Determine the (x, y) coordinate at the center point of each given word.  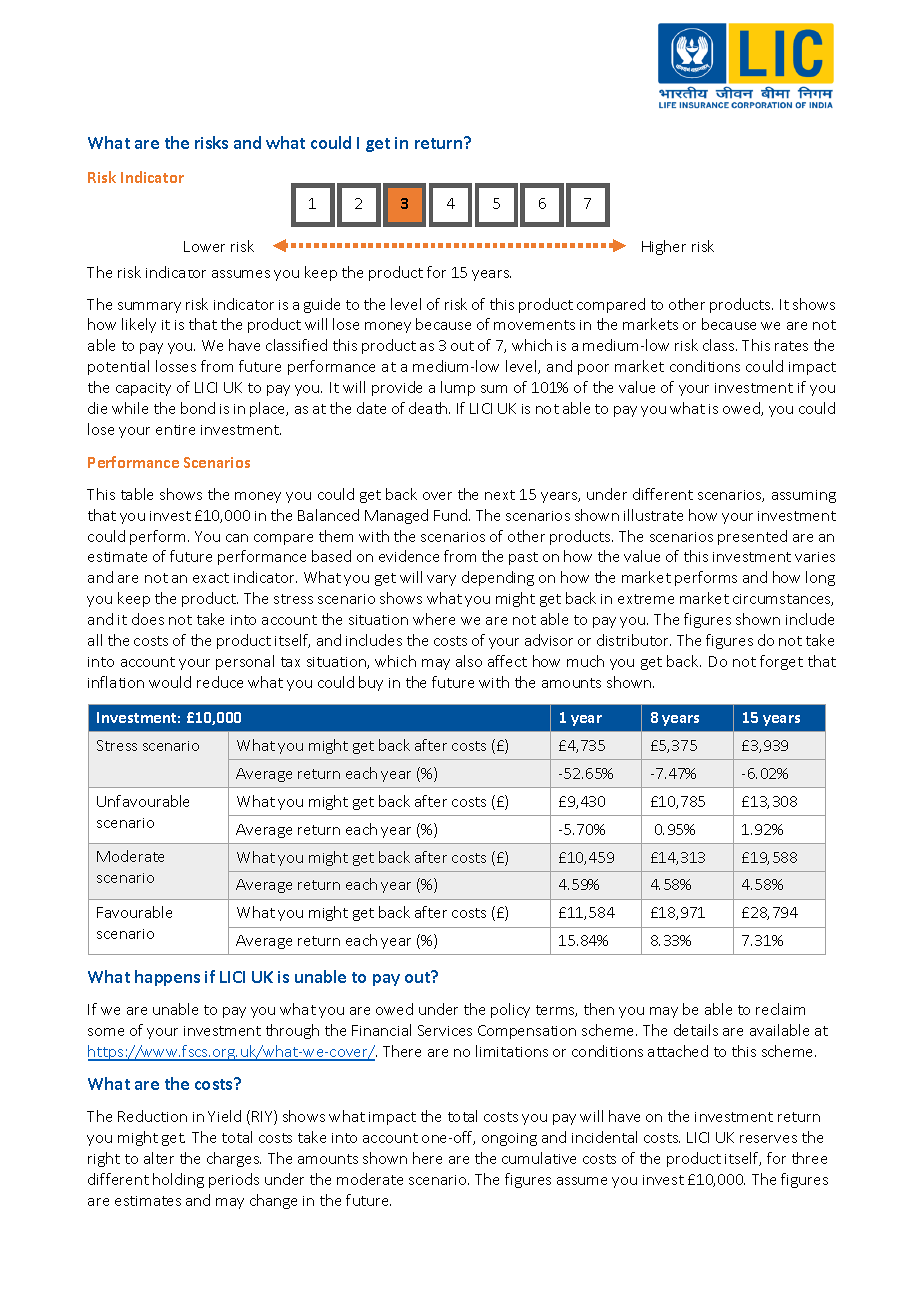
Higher (664, 247)
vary (441, 580)
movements (534, 325)
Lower (204, 246)
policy (510, 1010)
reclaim (780, 1009)
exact (211, 578)
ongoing (509, 1139)
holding (178, 1180)
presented (752, 537)
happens (167, 978)
